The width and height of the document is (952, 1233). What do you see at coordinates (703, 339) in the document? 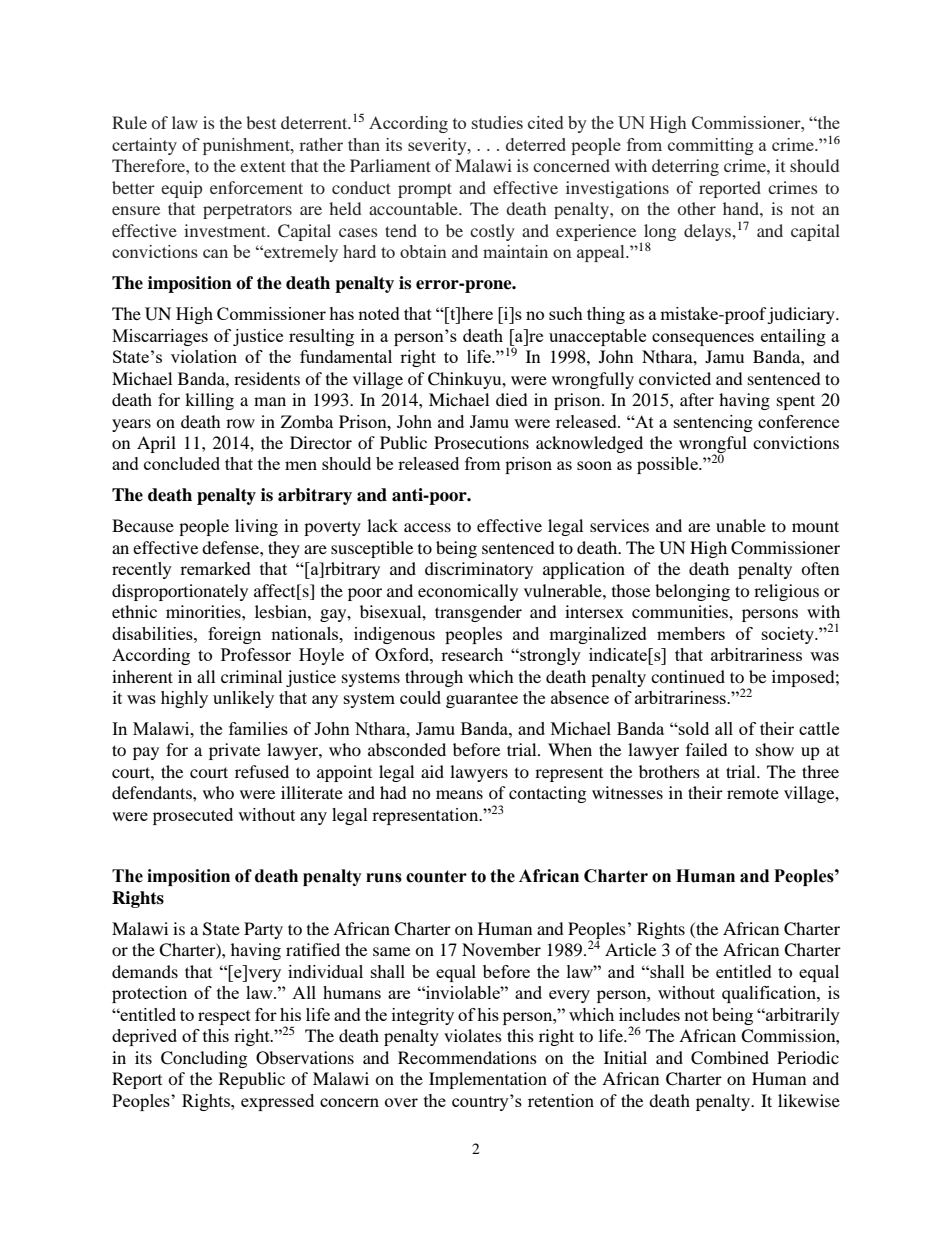
I see `consequences` at bounding box center [703, 339].
